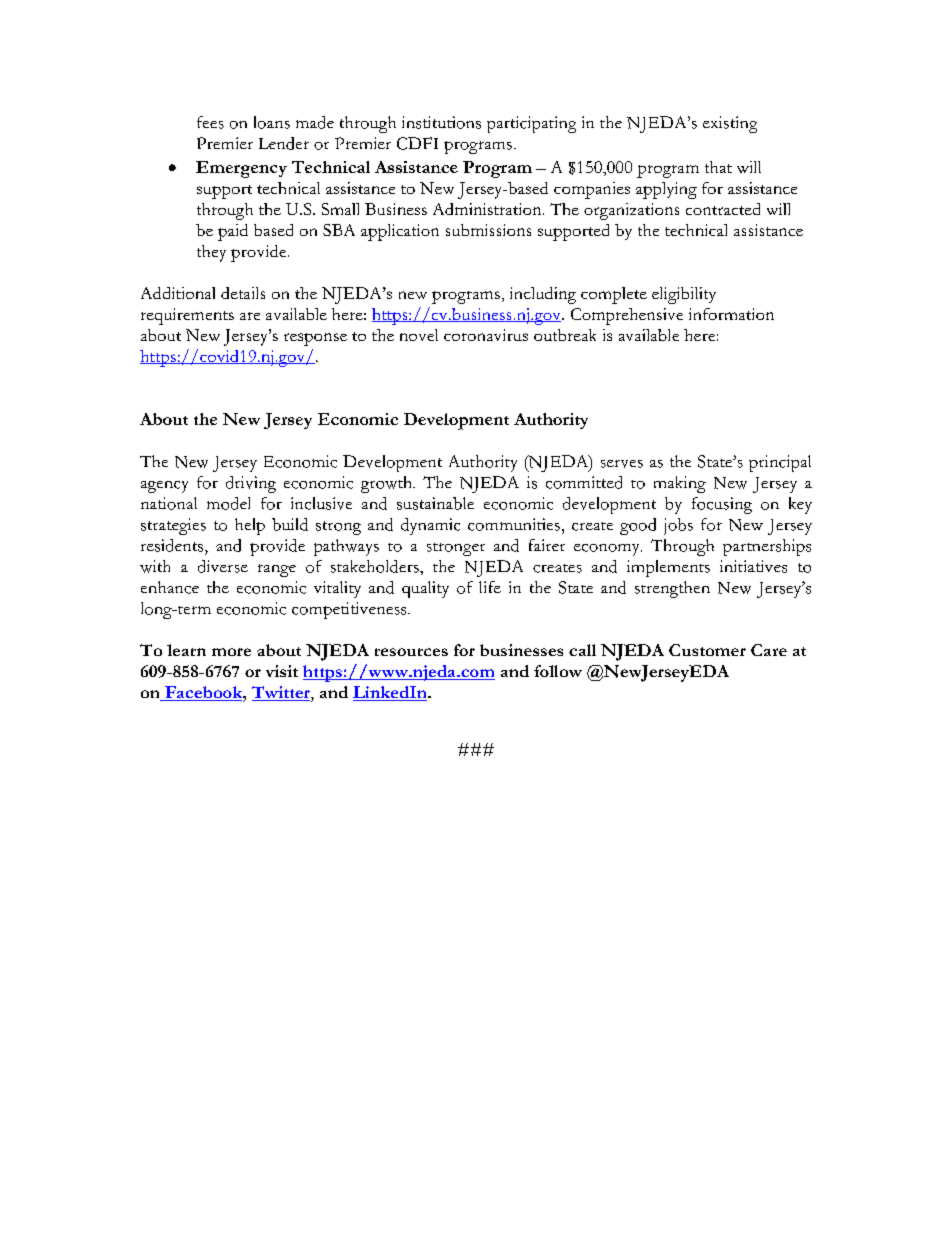 Image resolution: width=952 pixels, height=1233 pixels. Describe the element at coordinates (315, 339) in the screenshot. I see `response` at that location.
